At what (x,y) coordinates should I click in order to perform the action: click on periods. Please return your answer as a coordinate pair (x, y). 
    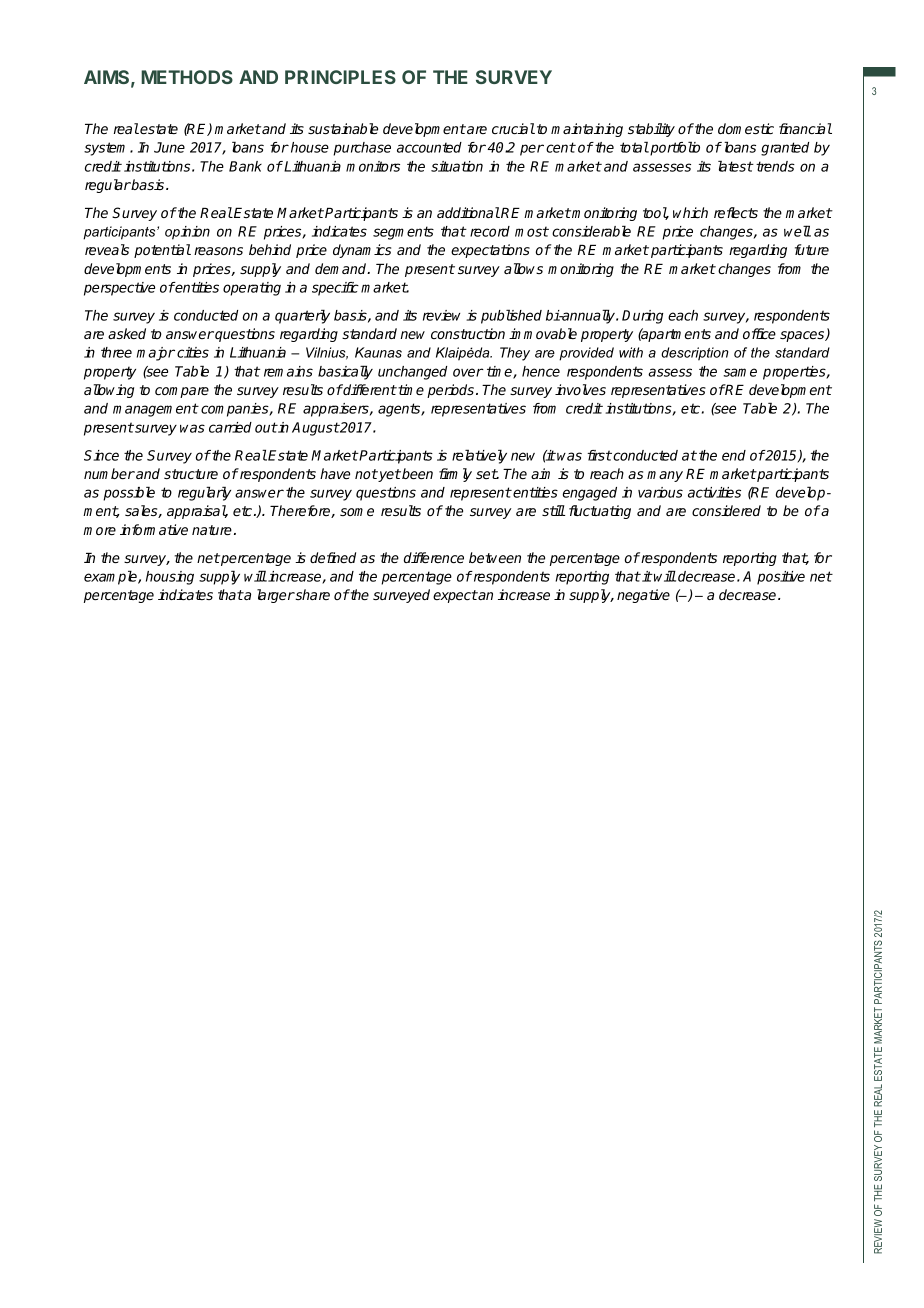
    Looking at the image, I should click on (450, 391).
